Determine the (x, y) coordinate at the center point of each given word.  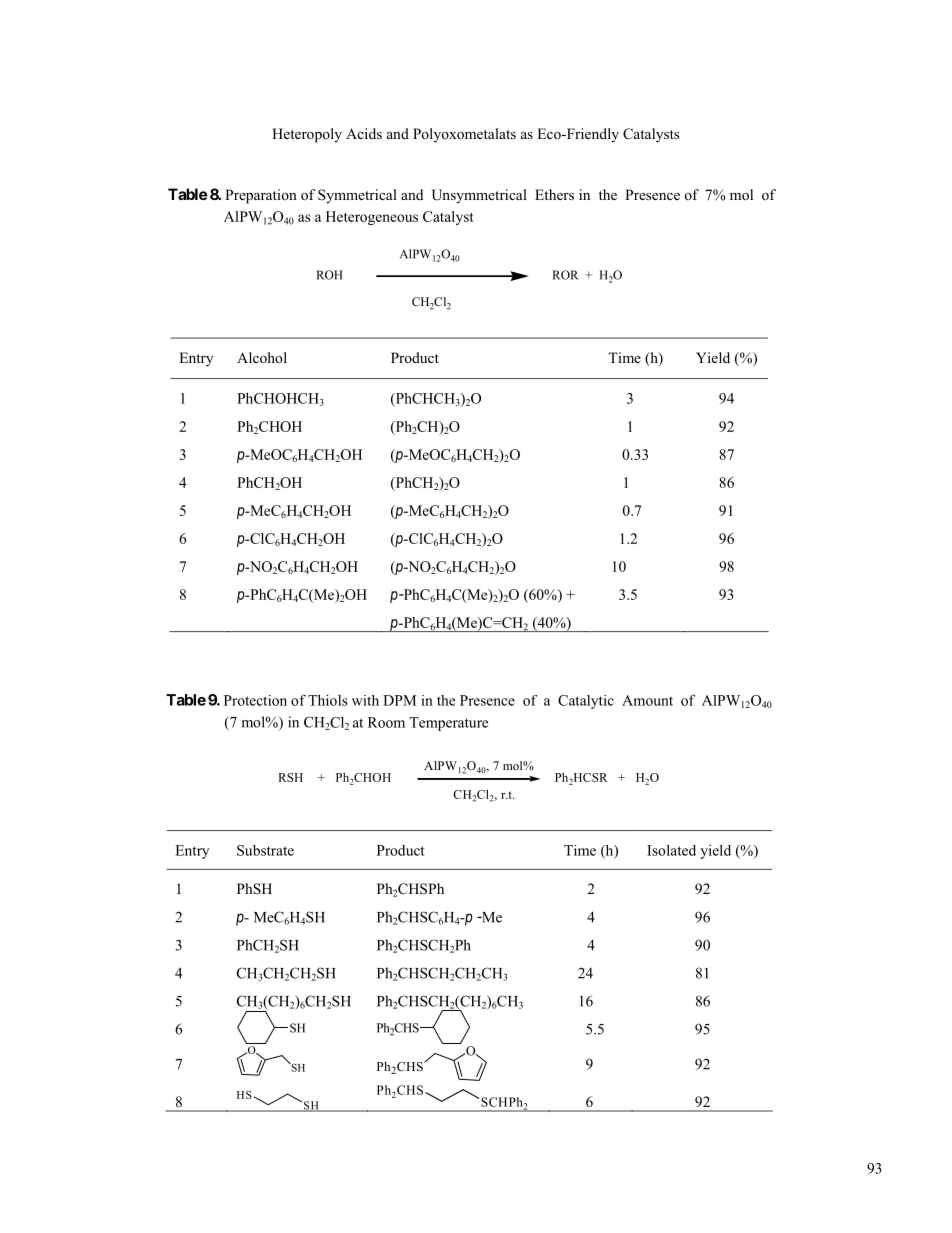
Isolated (671, 850)
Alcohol (262, 357)
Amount (647, 700)
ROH (329, 275)
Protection (255, 700)
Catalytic (586, 702)
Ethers (554, 194)
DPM (399, 700)
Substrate (265, 850)
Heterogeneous (372, 218)
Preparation (261, 196)
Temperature (448, 724)
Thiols (328, 700)
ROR (565, 275)
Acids (364, 133)
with (365, 700)
